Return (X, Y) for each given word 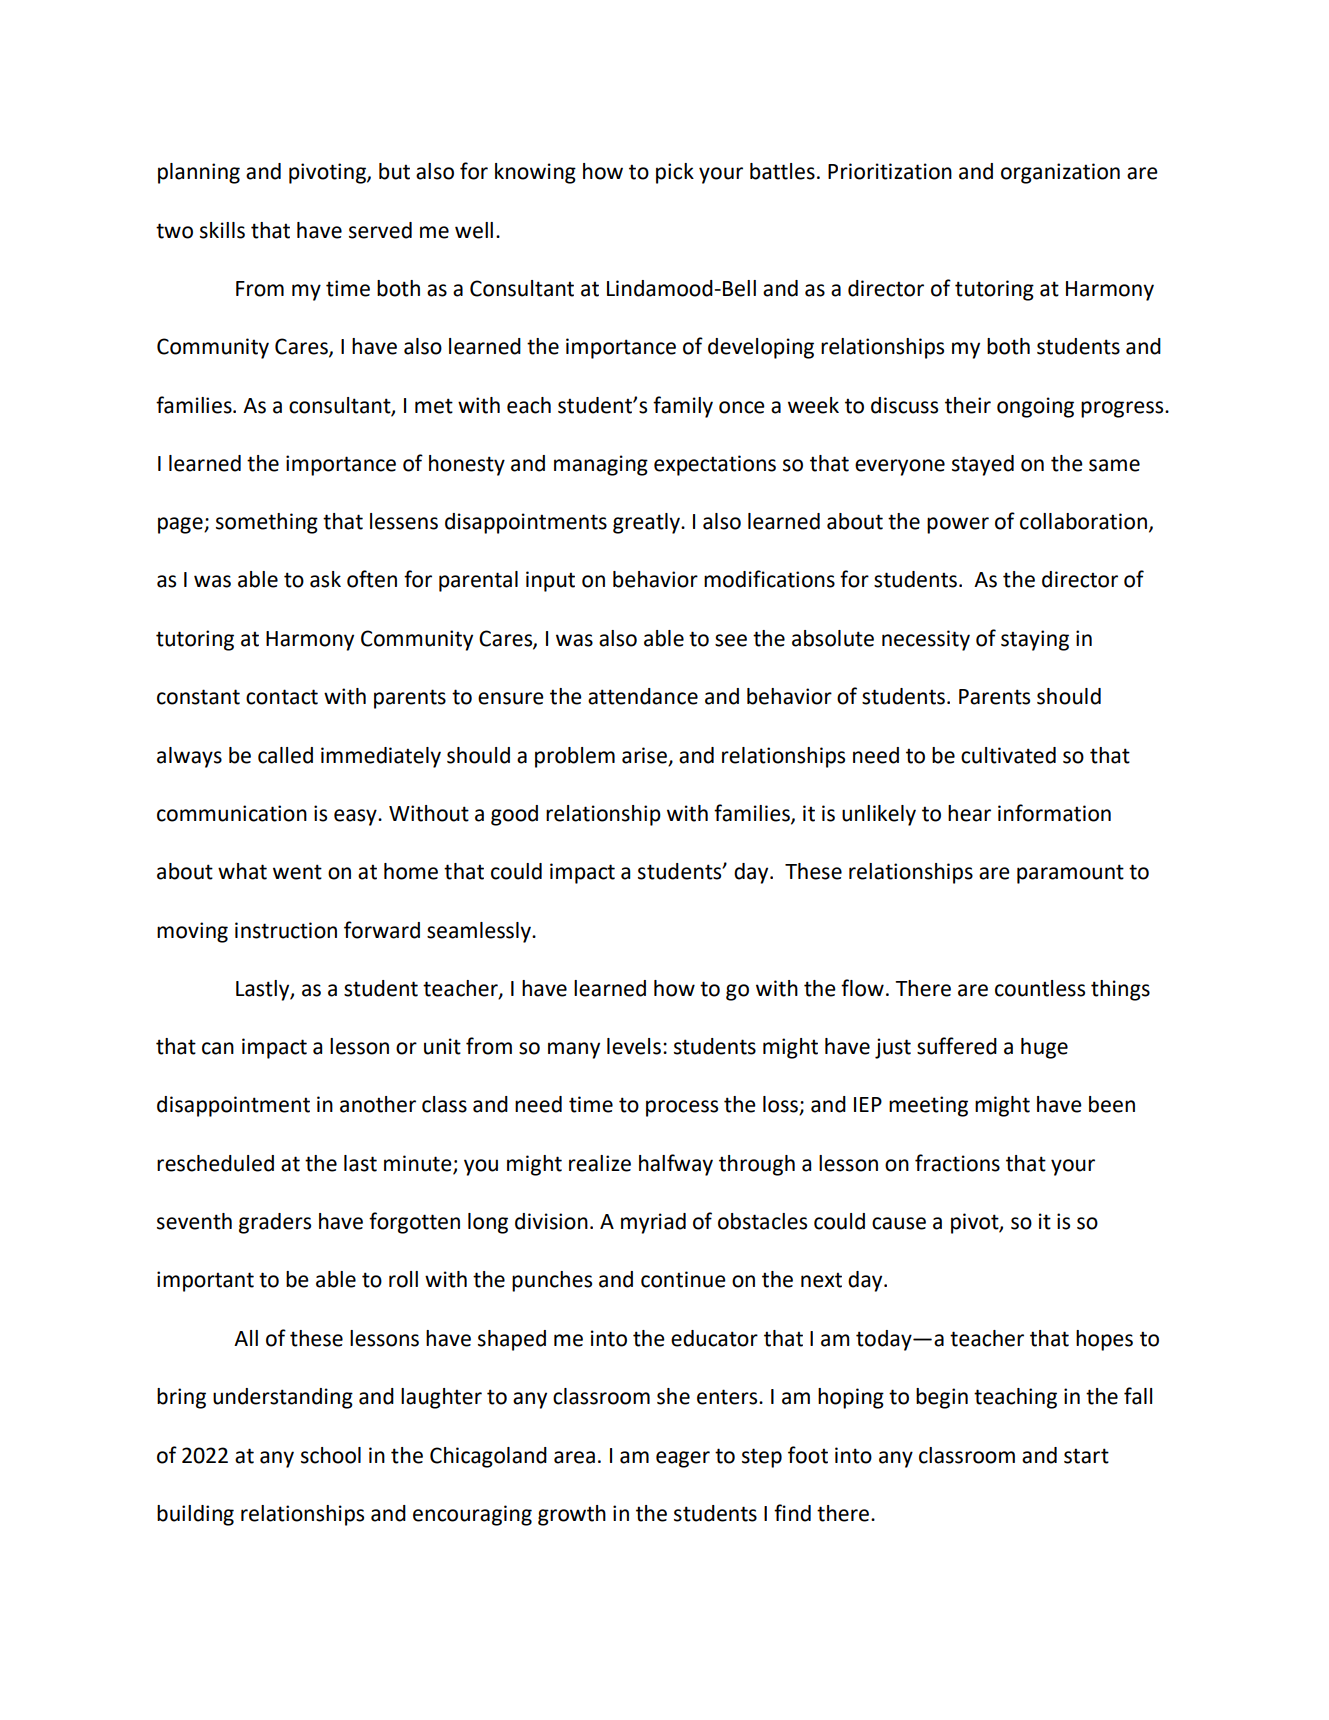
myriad (653, 1223)
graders (275, 1223)
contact (282, 697)
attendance (643, 696)
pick (675, 173)
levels (634, 1046)
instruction (286, 930)
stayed (983, 465)
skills (222, 230)
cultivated (1008, 755)
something (267, 523)
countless (1040, 988)
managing (601, 465)
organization (1060, 173)
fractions (957, 1163)
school (331, 1455)
